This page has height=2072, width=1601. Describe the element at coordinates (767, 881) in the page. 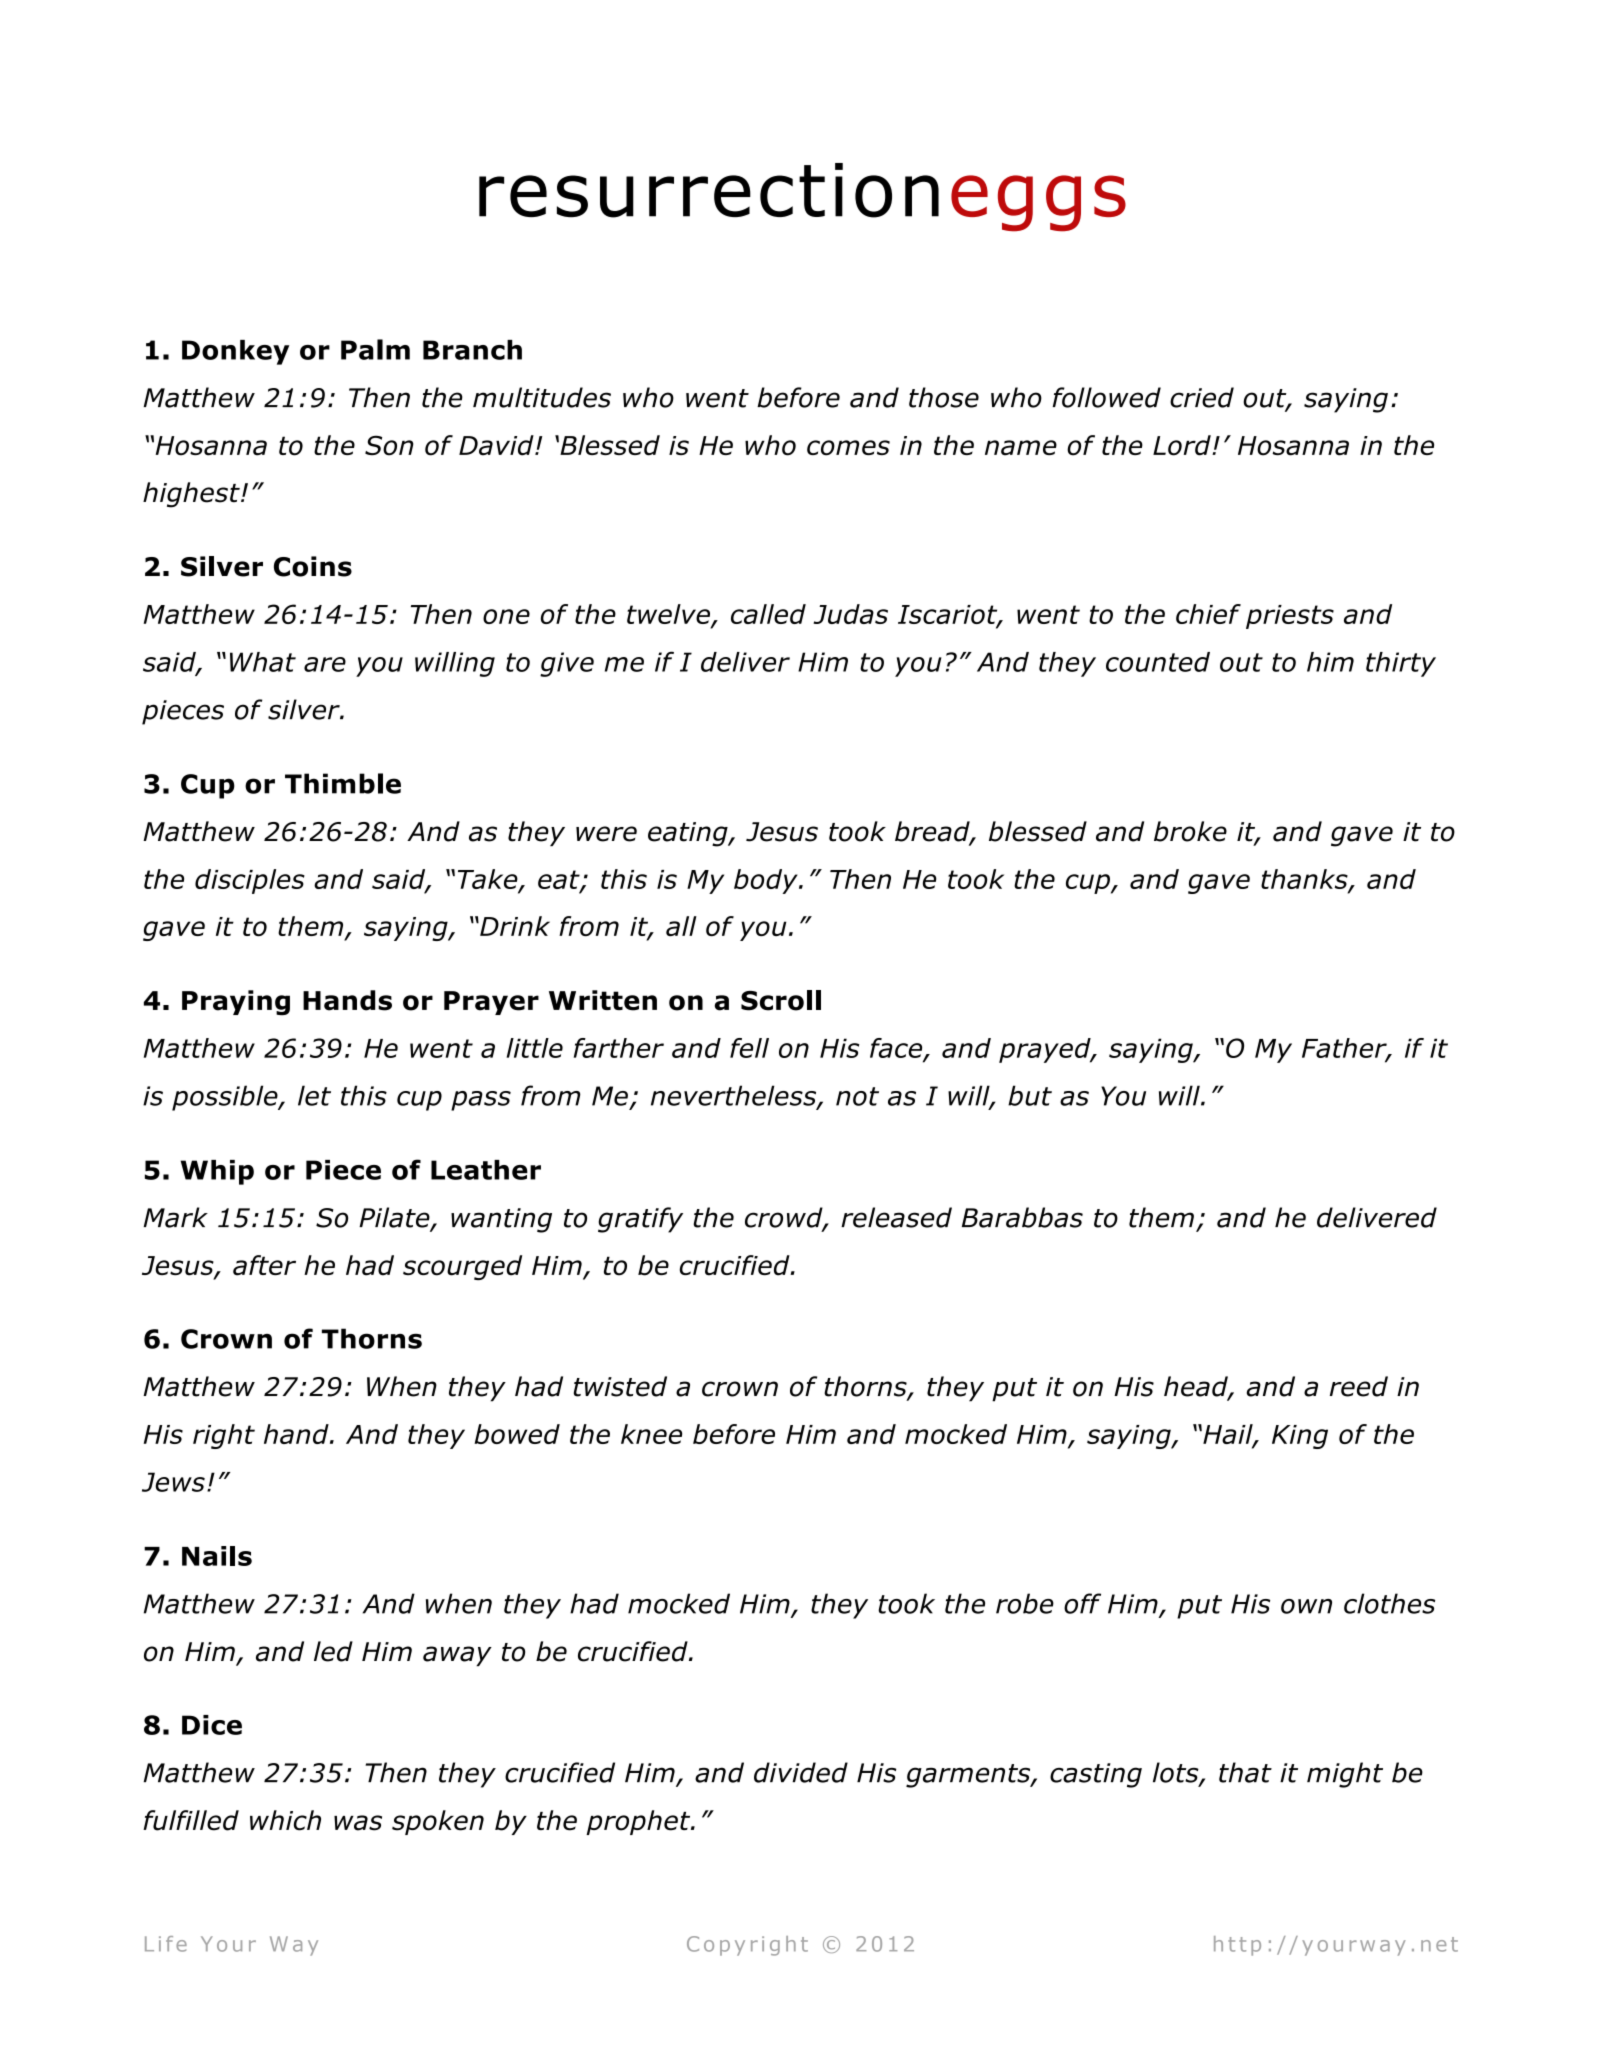

I see `body` at that location.
